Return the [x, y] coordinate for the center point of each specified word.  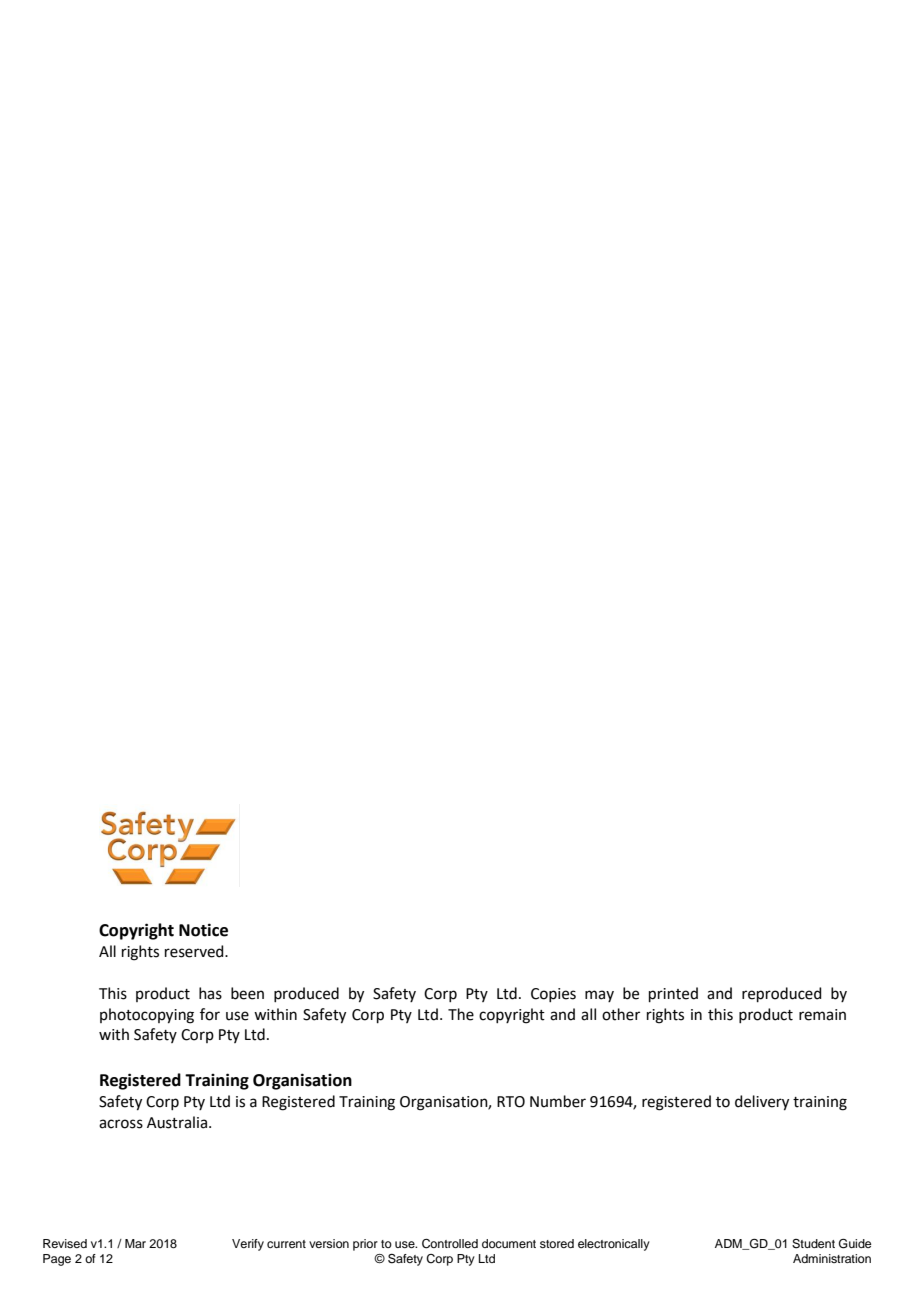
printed [673, 994]
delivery [762, 1103]
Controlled [450, 1244]
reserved [195, 951]
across [121, 1124]
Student [813, 1244]
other [621, 1014]
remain [822, 1015]
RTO [511, 1102]
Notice [203, 930]
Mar [135, 1243]
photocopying [147, 1016]
